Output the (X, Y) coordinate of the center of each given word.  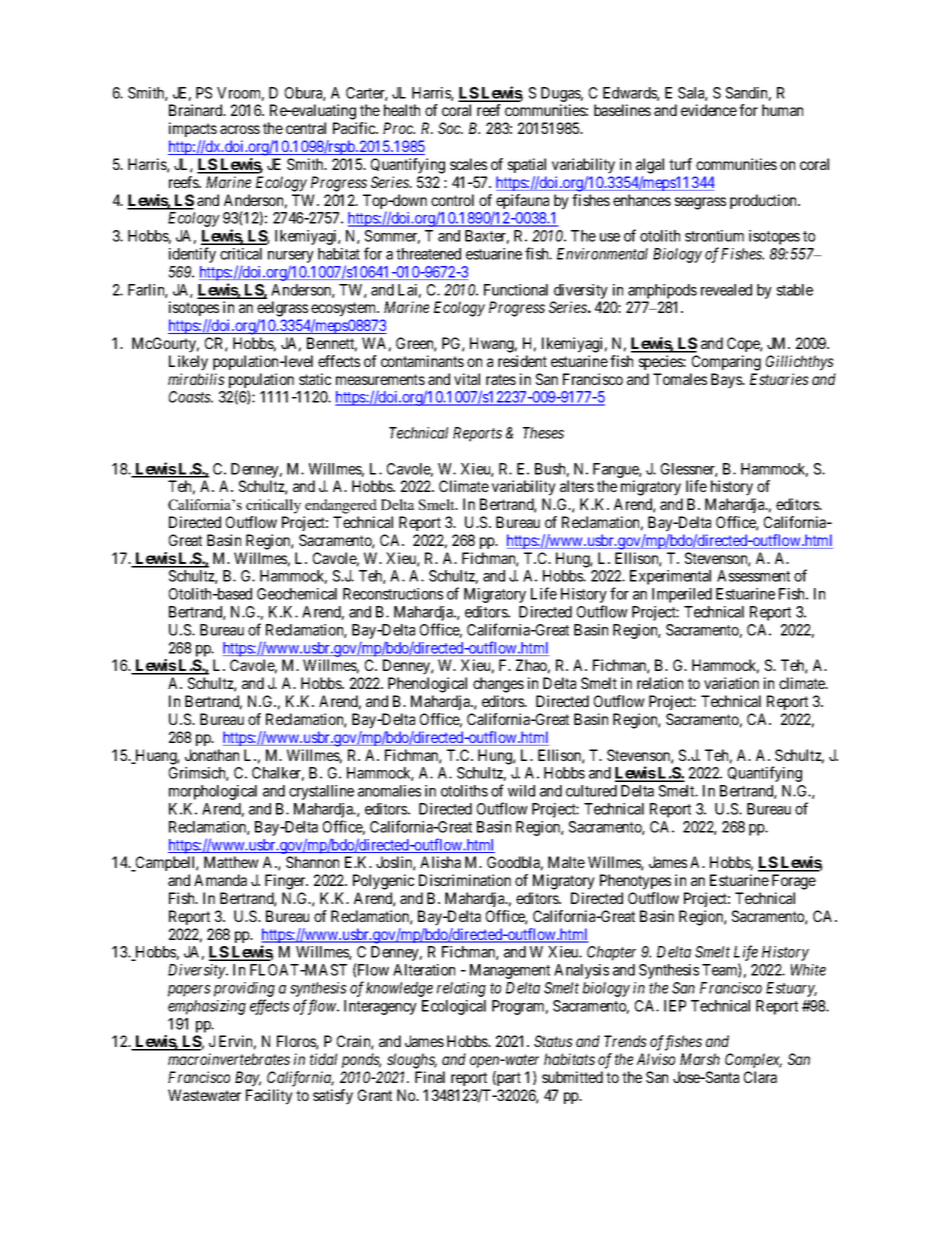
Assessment (753, 576)
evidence (709, 110)
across (240, 129)
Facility (269, 1097)
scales (468, 164)
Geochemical (297, 594)
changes (498, 685)
